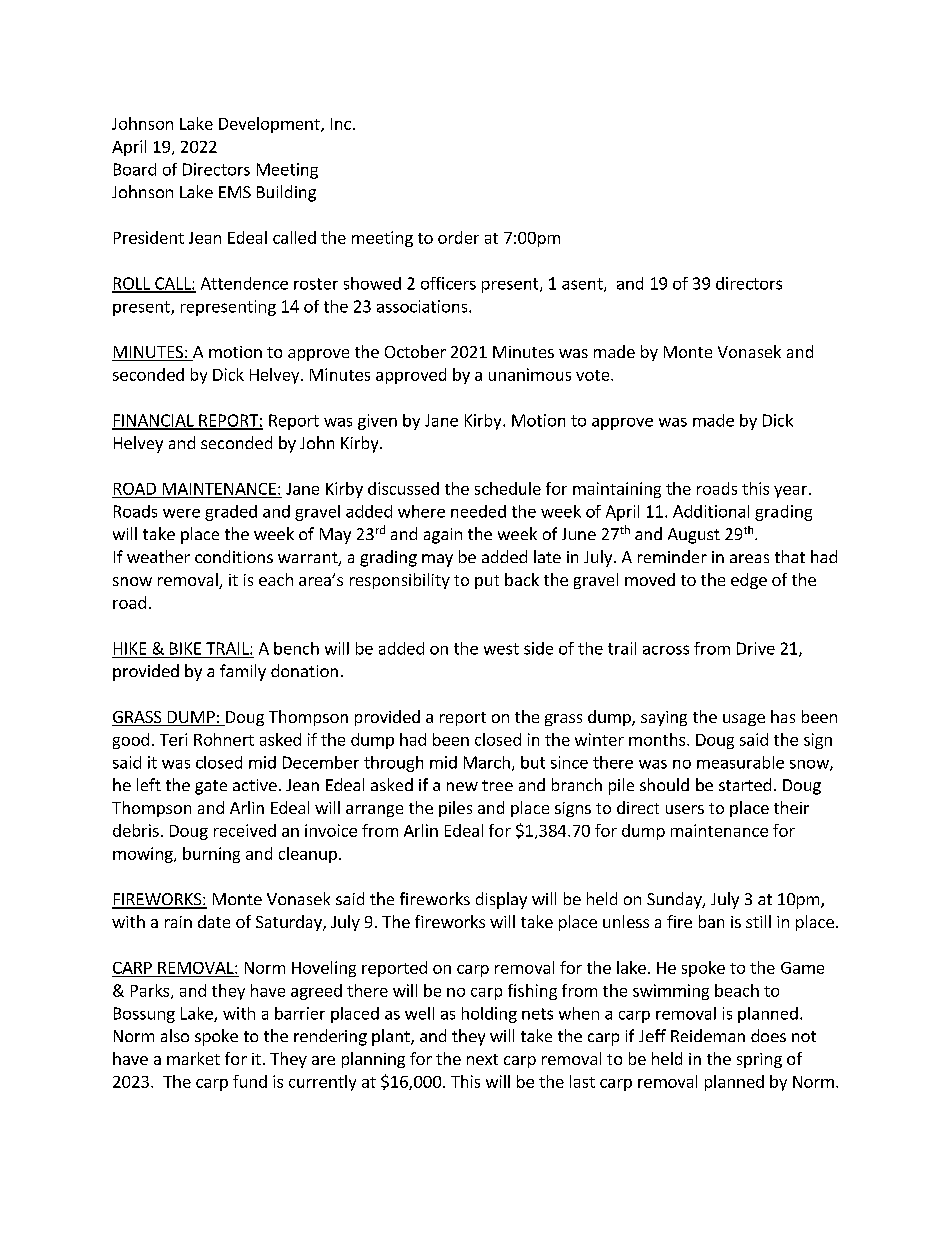 The height and width of the document is (1233, 952). I want to click on put, so click(487, 582).
